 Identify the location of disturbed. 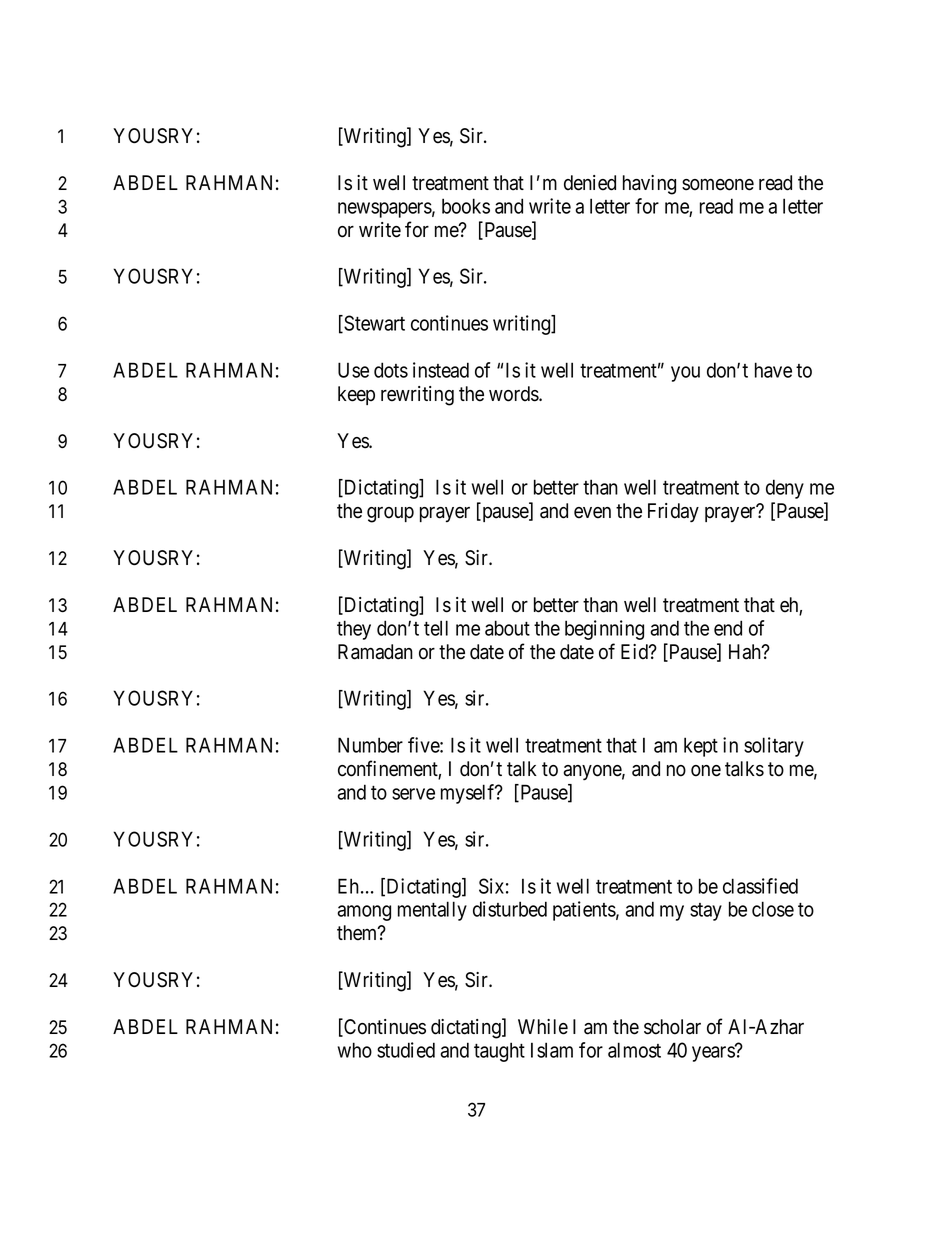
(510, 909).
